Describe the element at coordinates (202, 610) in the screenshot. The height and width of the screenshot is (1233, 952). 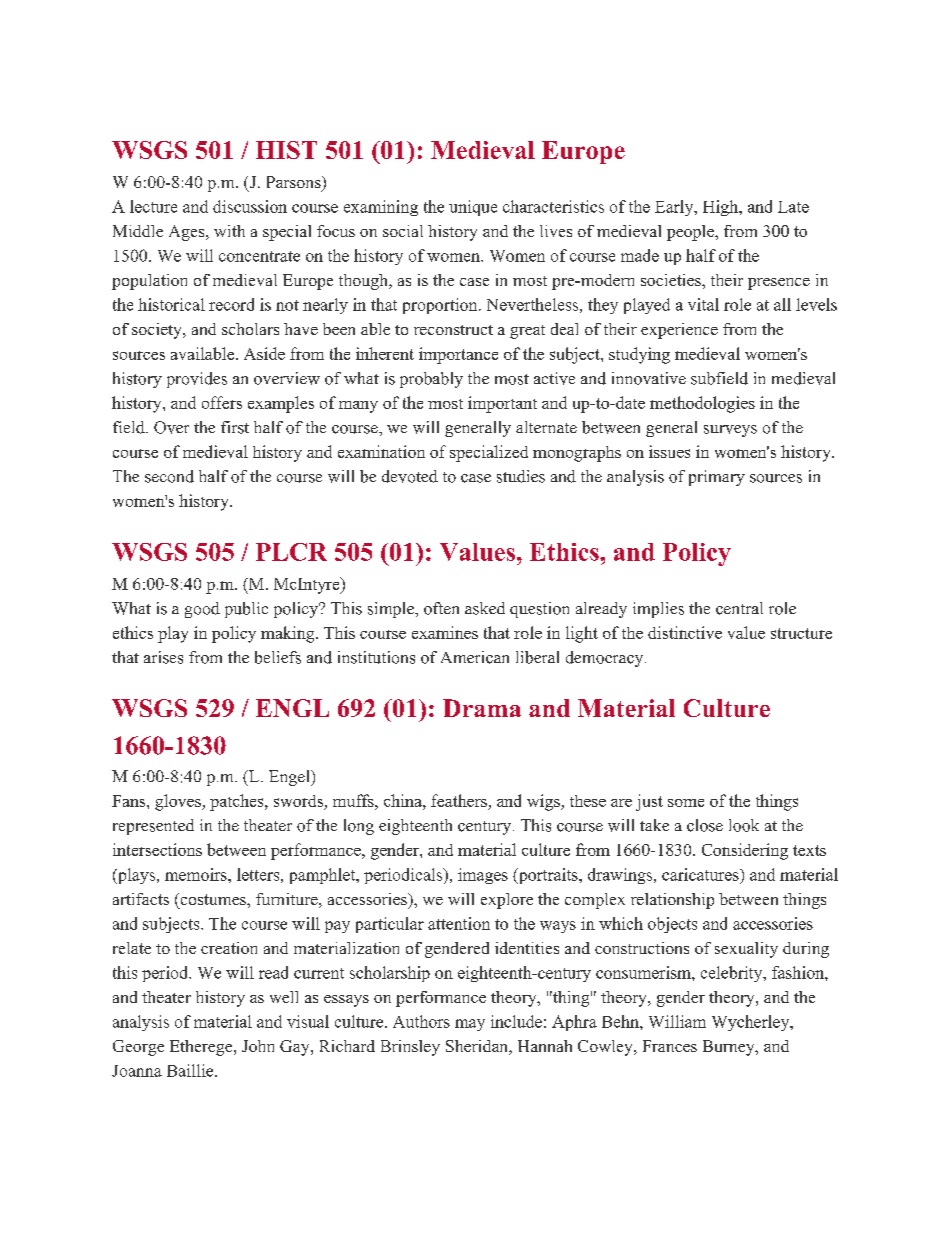
I see `good` at that location.
